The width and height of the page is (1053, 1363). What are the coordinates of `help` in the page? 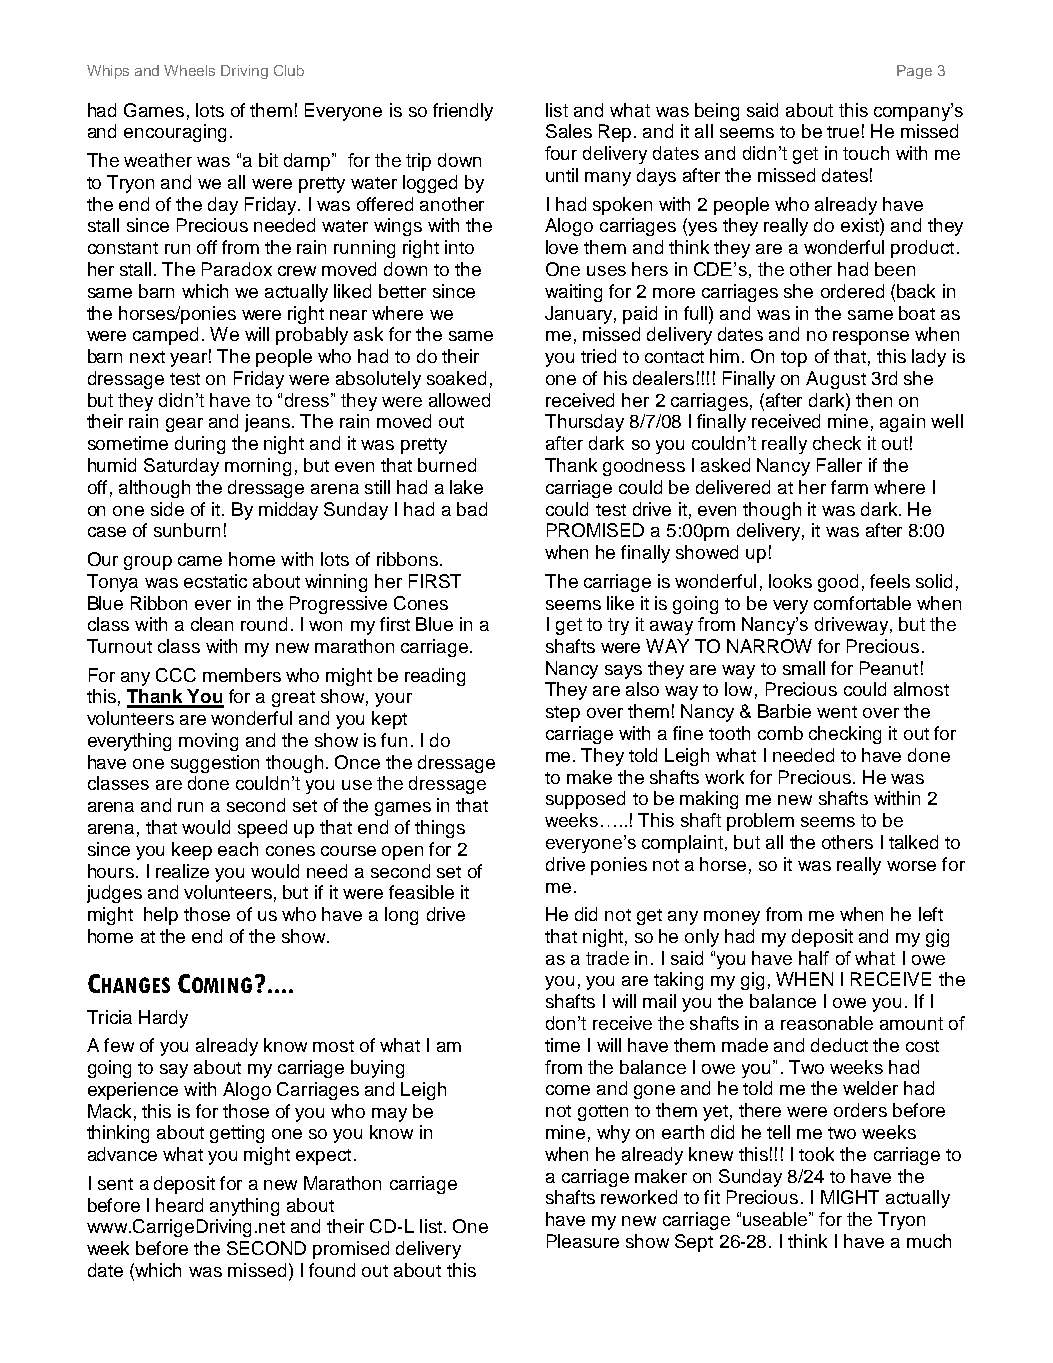 It's located at (161, 916).
